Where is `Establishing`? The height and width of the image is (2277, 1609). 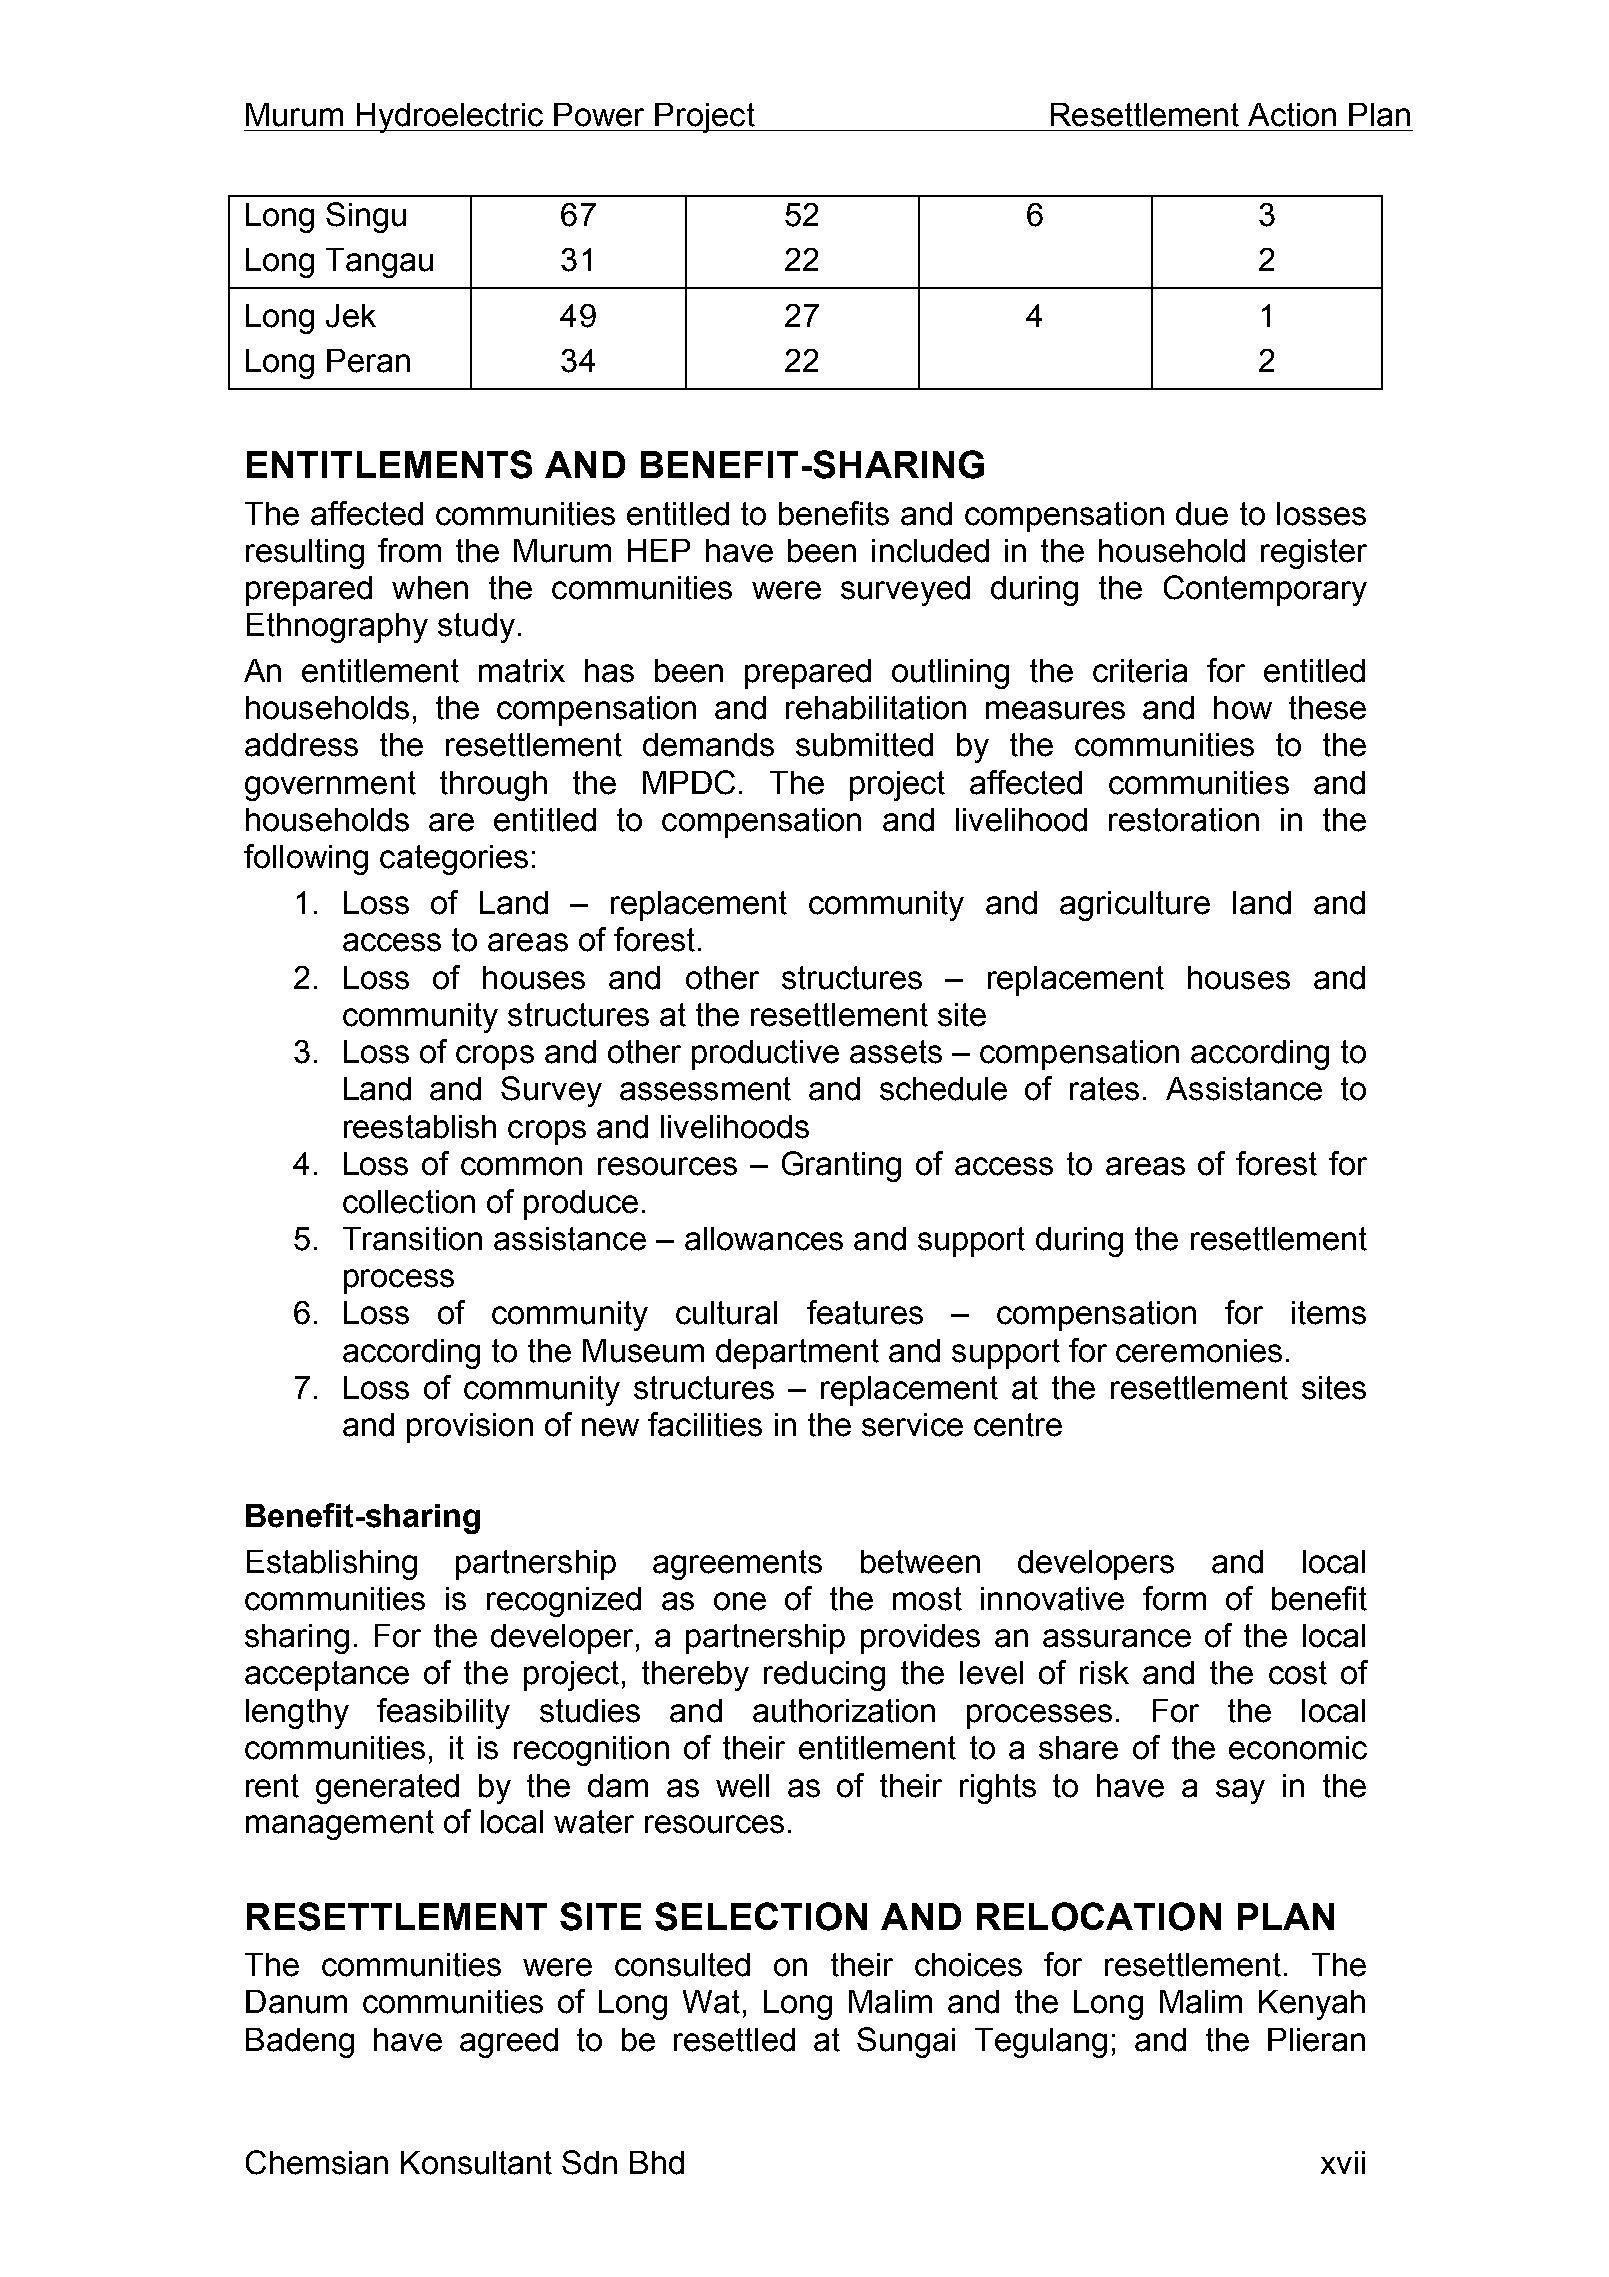 Establishing is located at coordinates (332, 1565).
